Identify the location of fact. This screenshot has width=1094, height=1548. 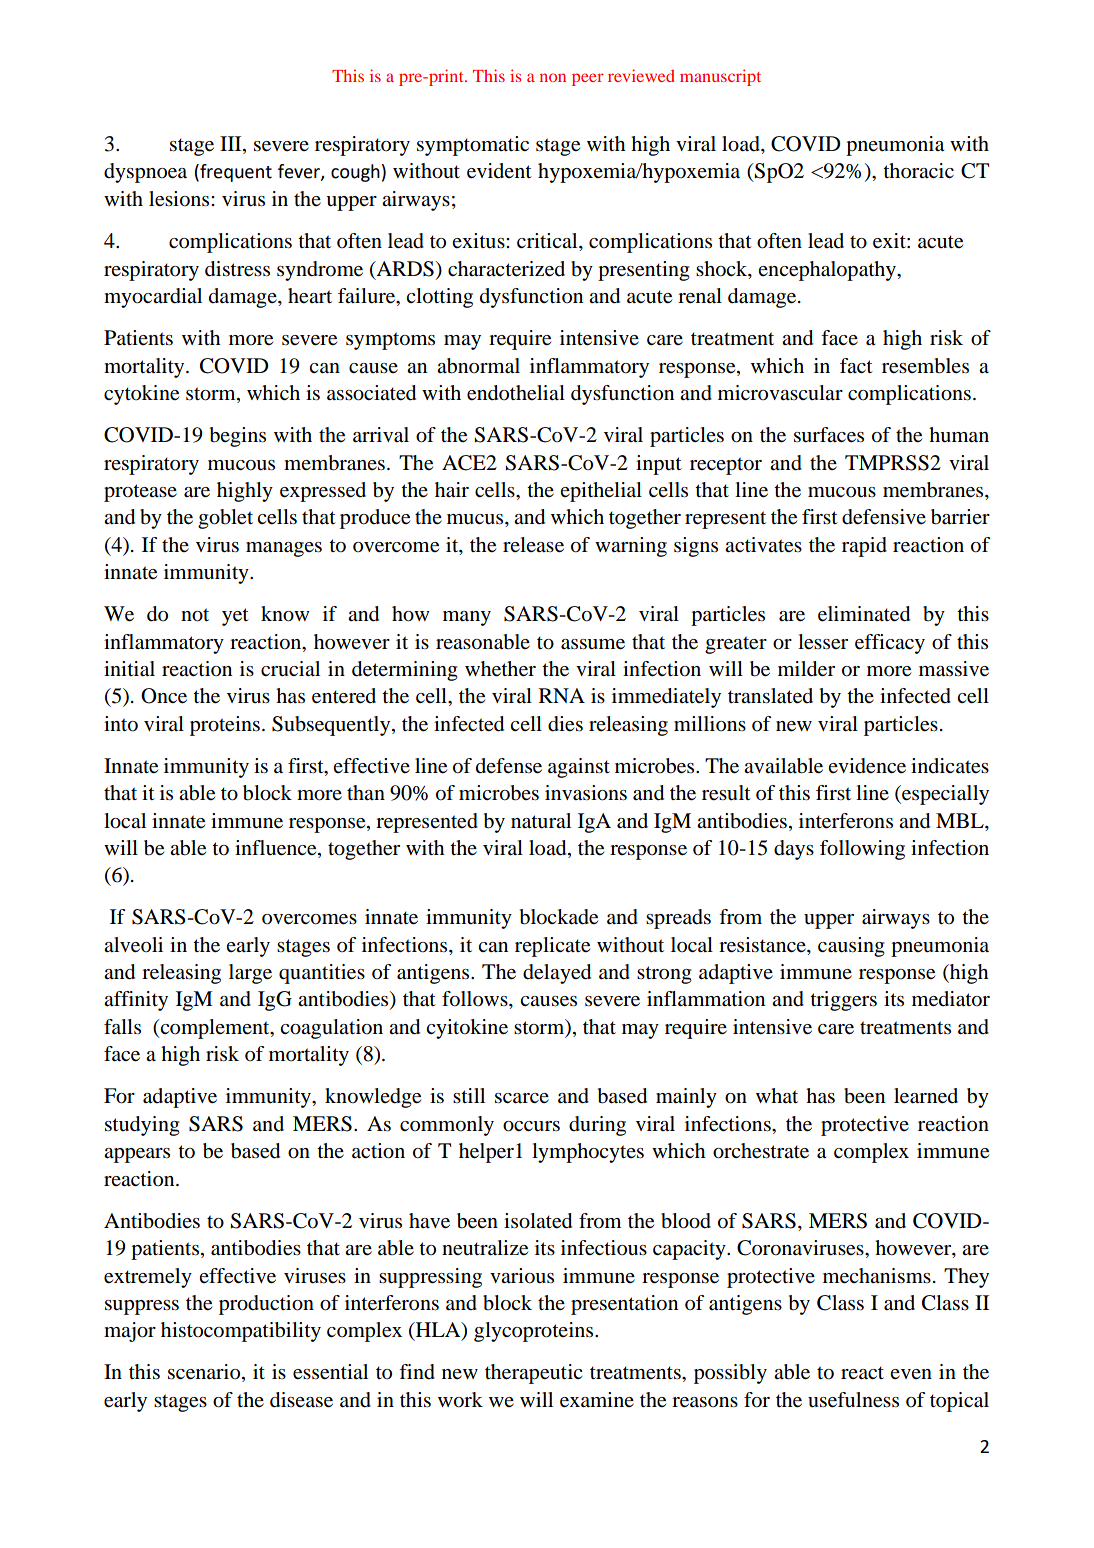
(856, 365).
